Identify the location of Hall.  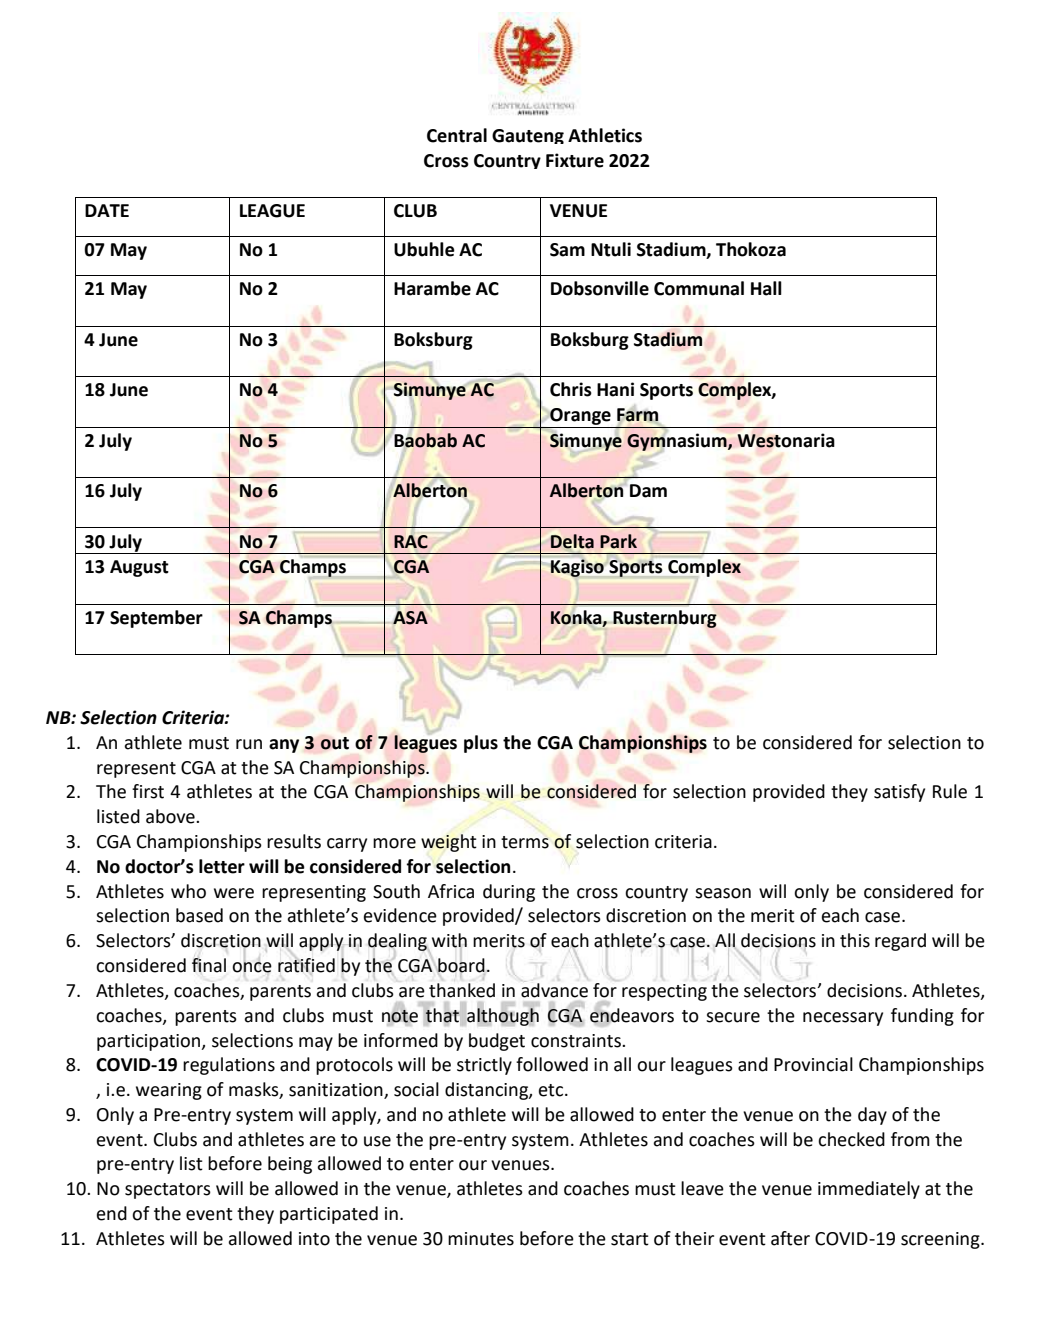
(766, 288).
